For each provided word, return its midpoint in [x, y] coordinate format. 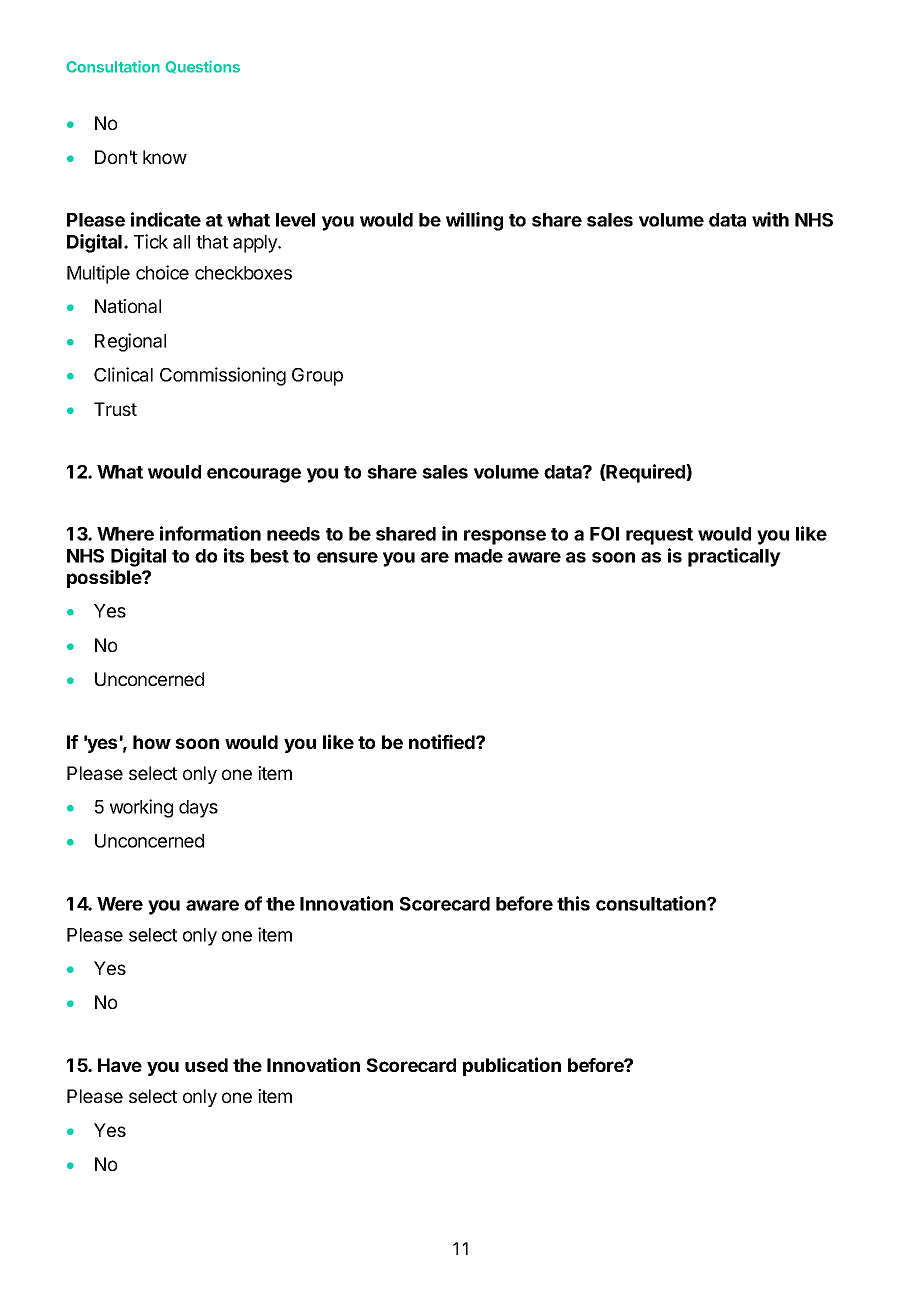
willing [474, 221]
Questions [202, 67]
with [770, 219]
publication [512, 1066]
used [206, 1065]
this [573, 903]
